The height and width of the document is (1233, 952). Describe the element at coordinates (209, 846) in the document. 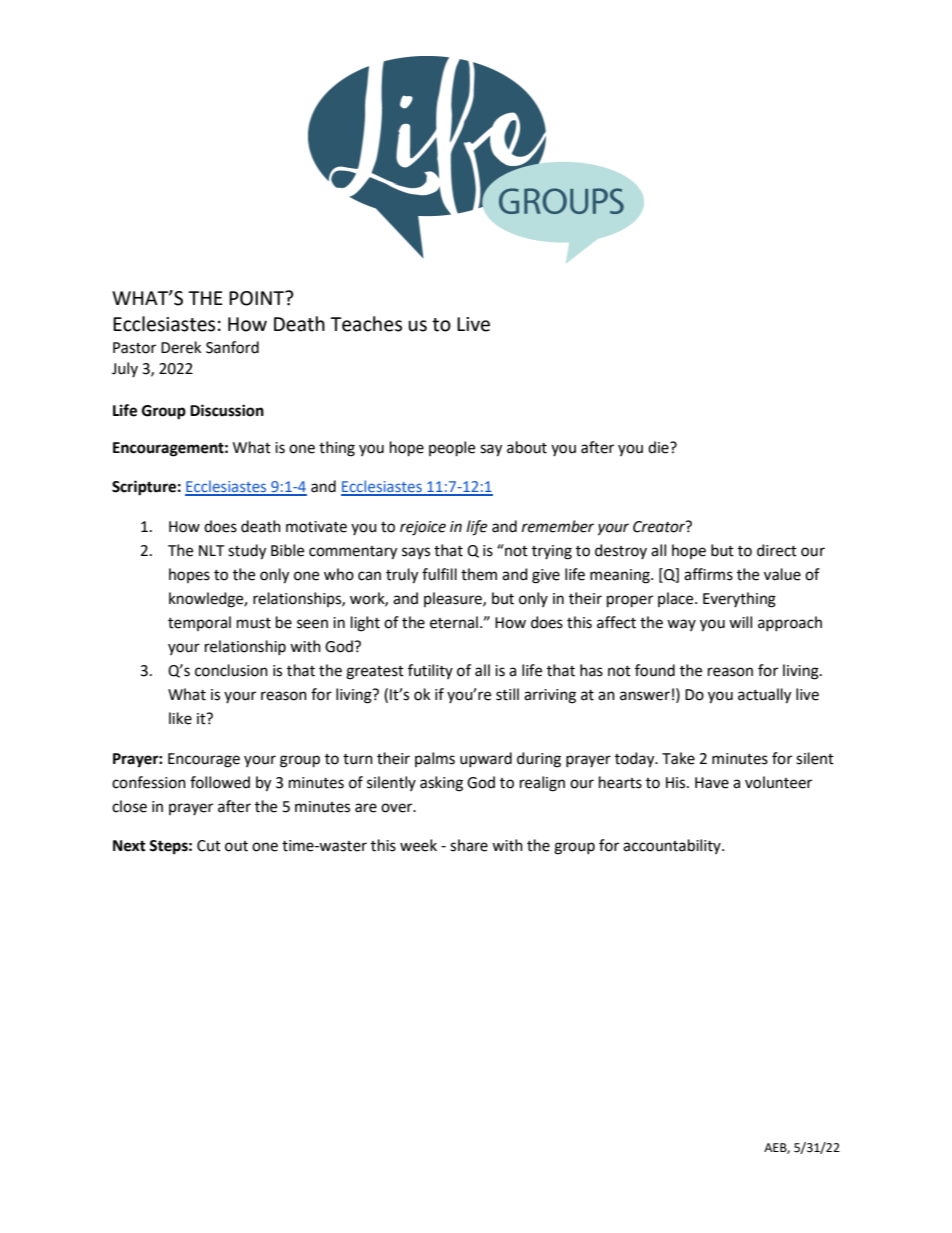

I see `Cut` at that location.
